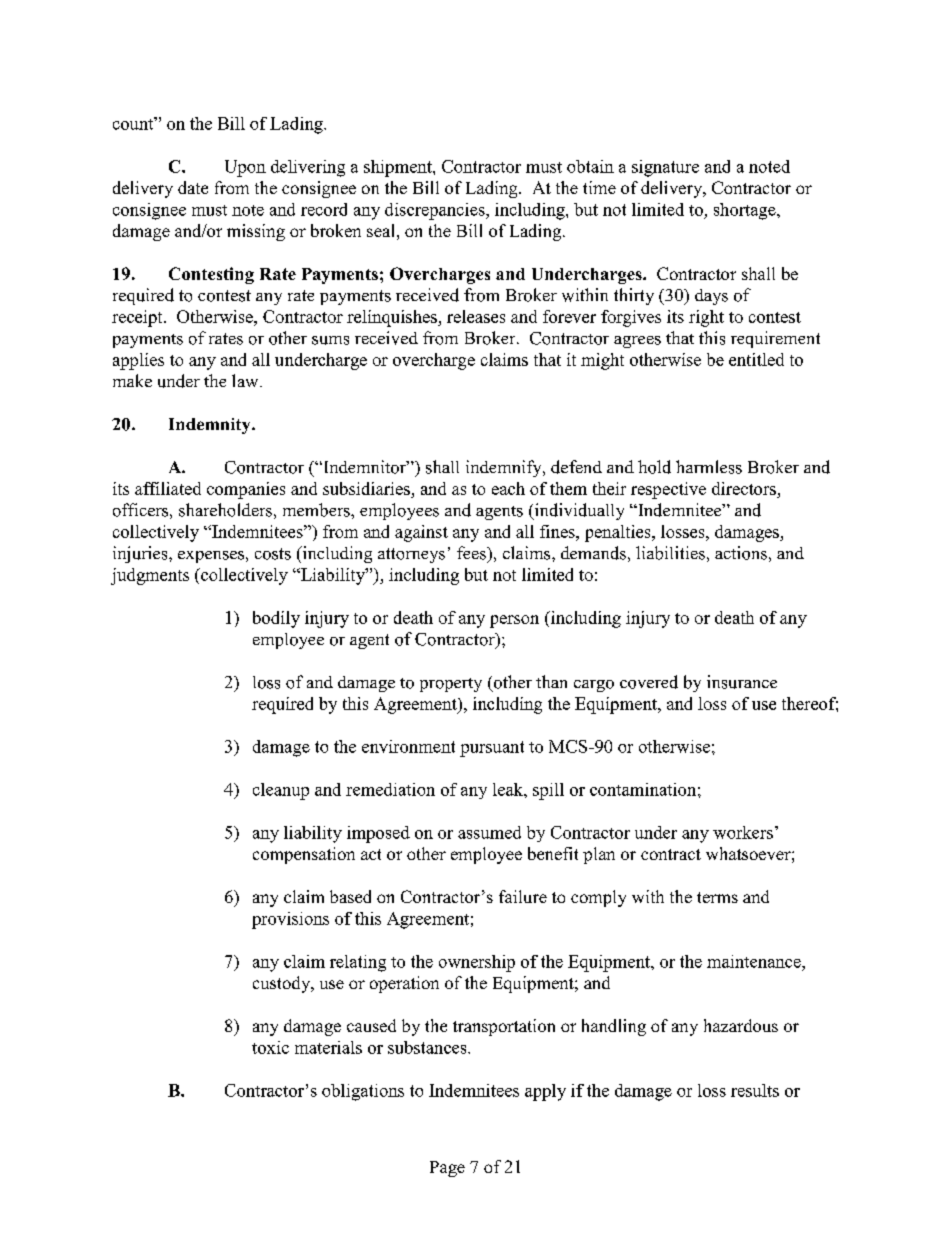 The width and height of the document is (952, 1233). I want to click on property, so click(451, 685).
